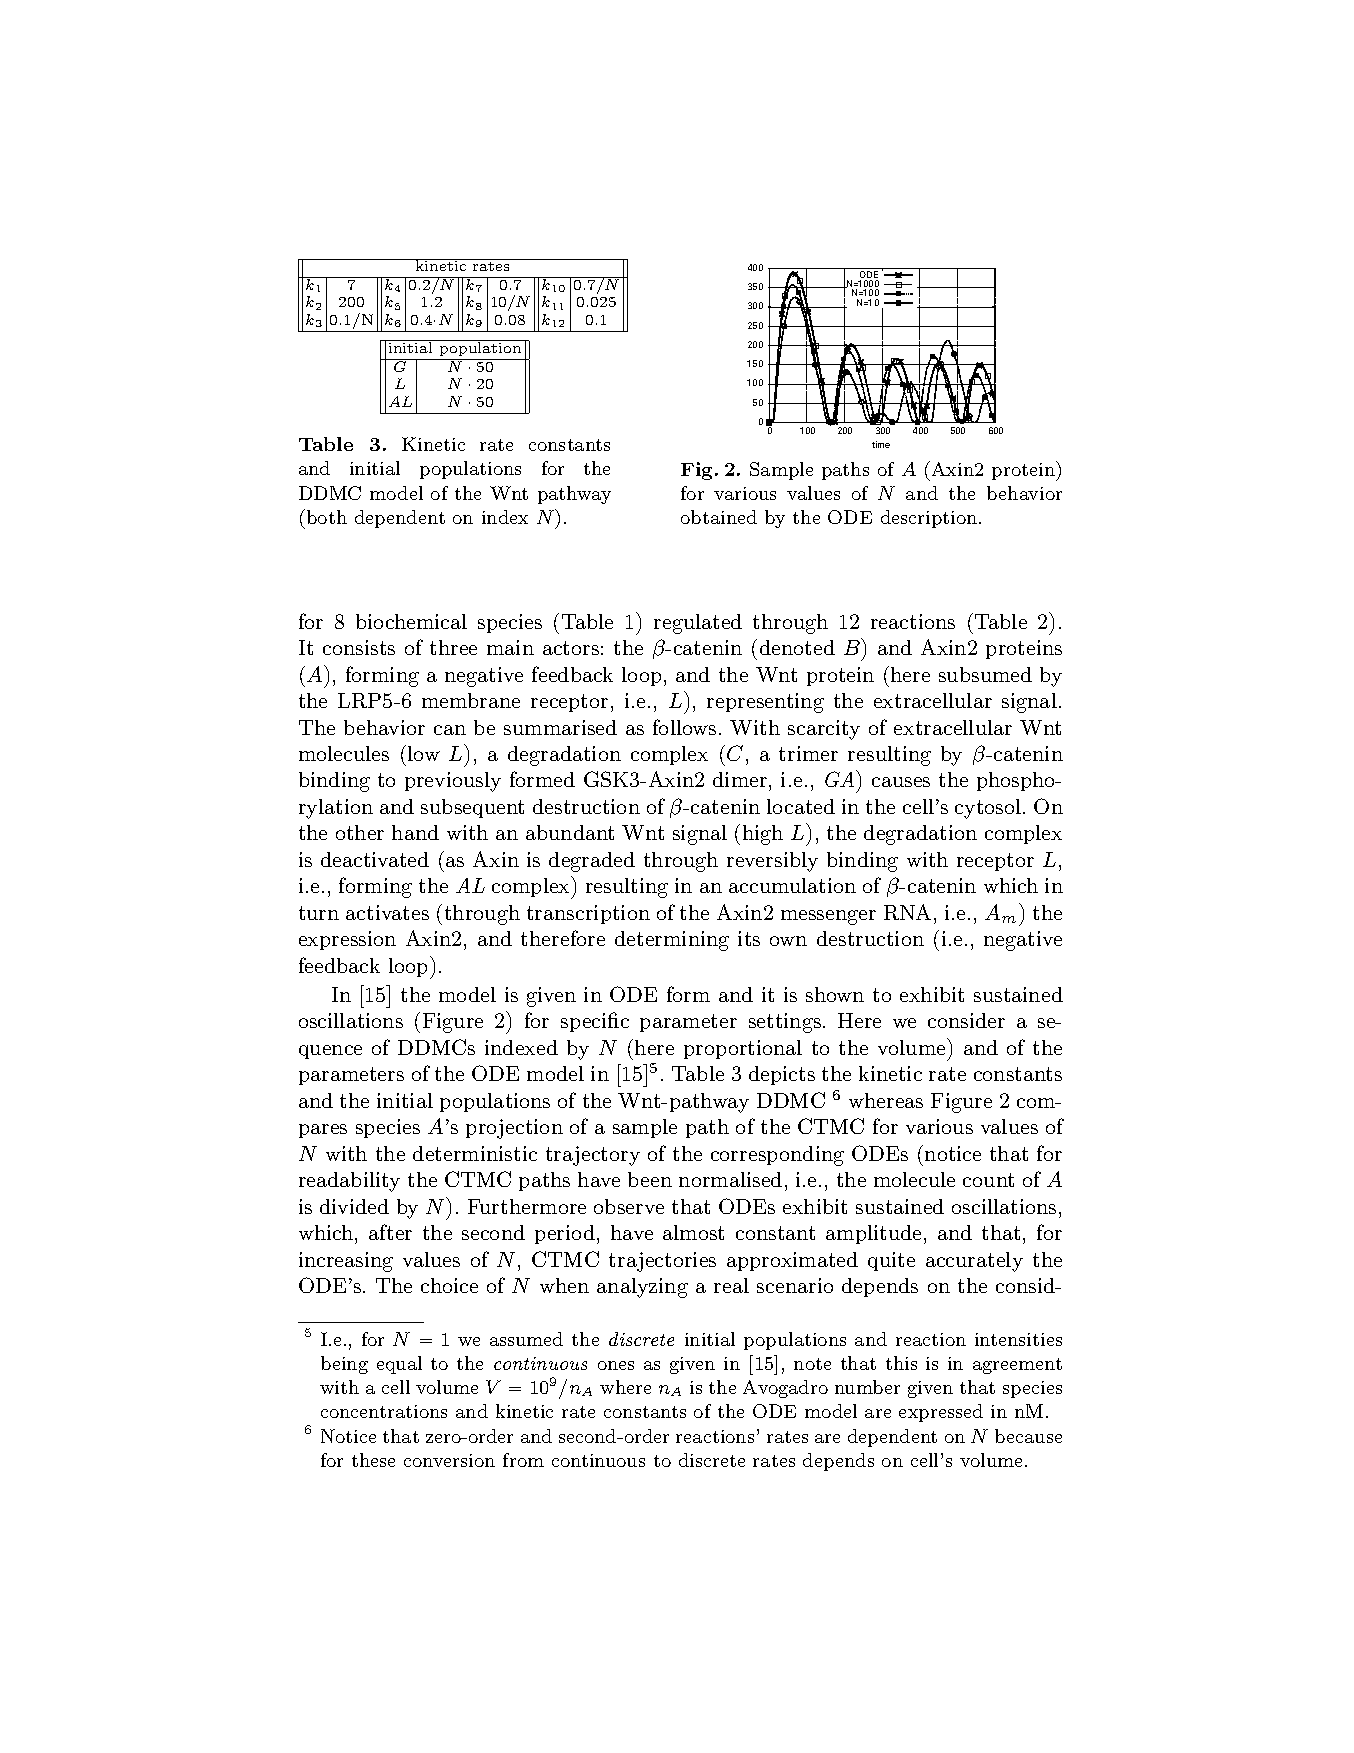 This screenshot has height=1753, width=1354. What do you see at coordinates (384, 1411) in the screenshot?
I see `concentrations` at bounding box center [384, 1411].
